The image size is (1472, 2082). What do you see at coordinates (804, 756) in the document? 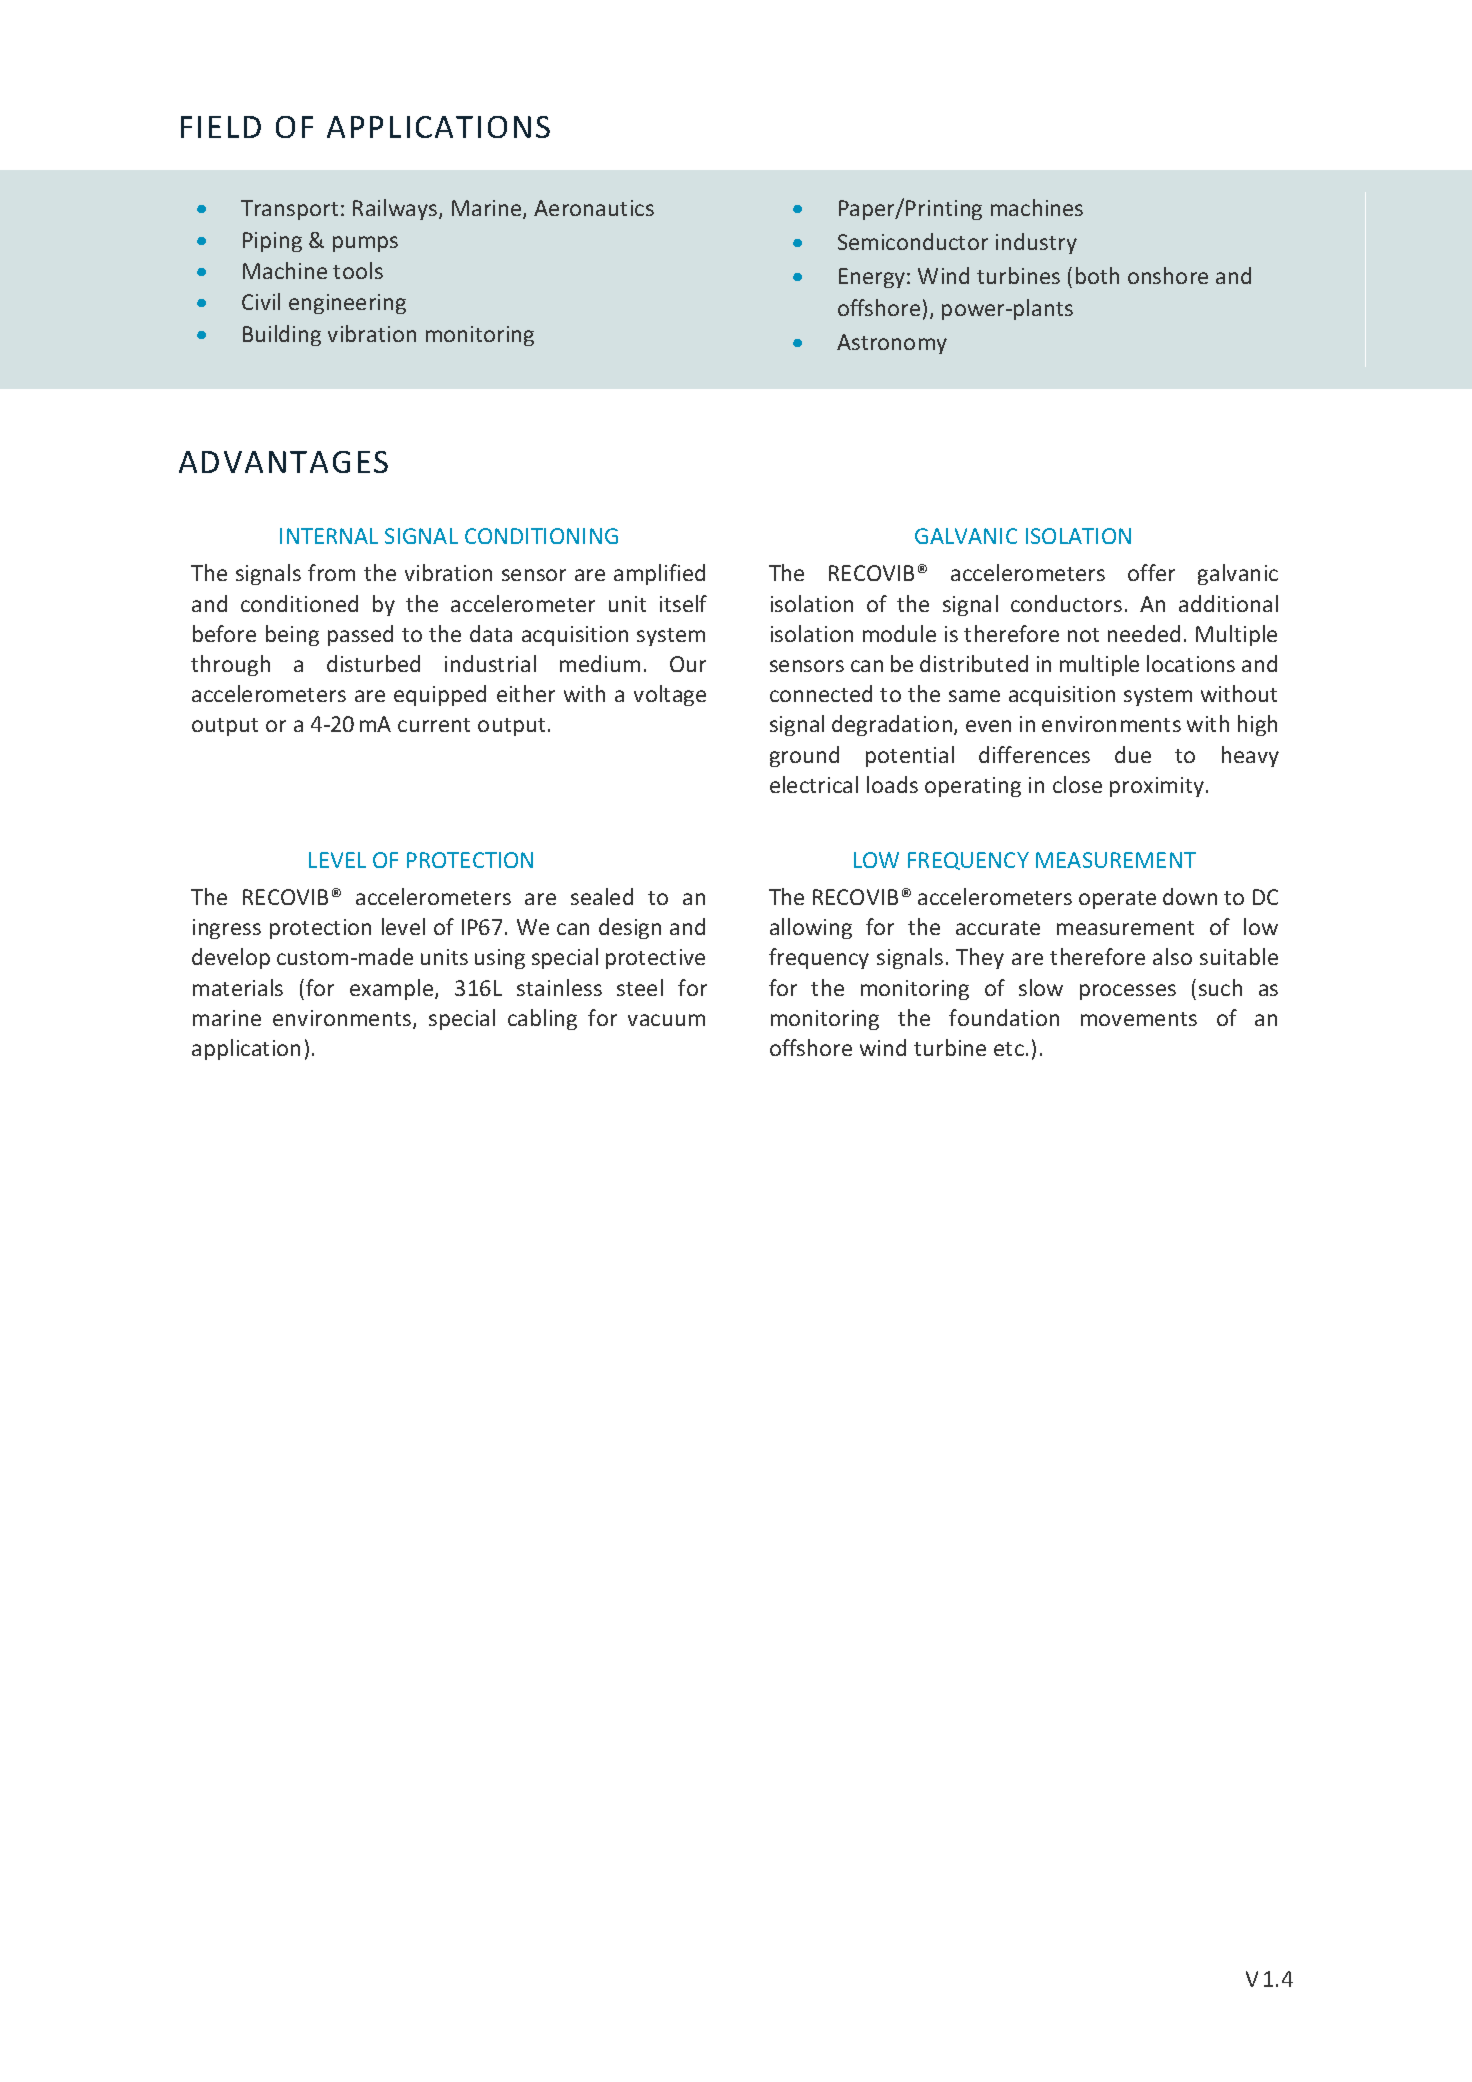
I see `ground` at bounding box center [804, 756].
